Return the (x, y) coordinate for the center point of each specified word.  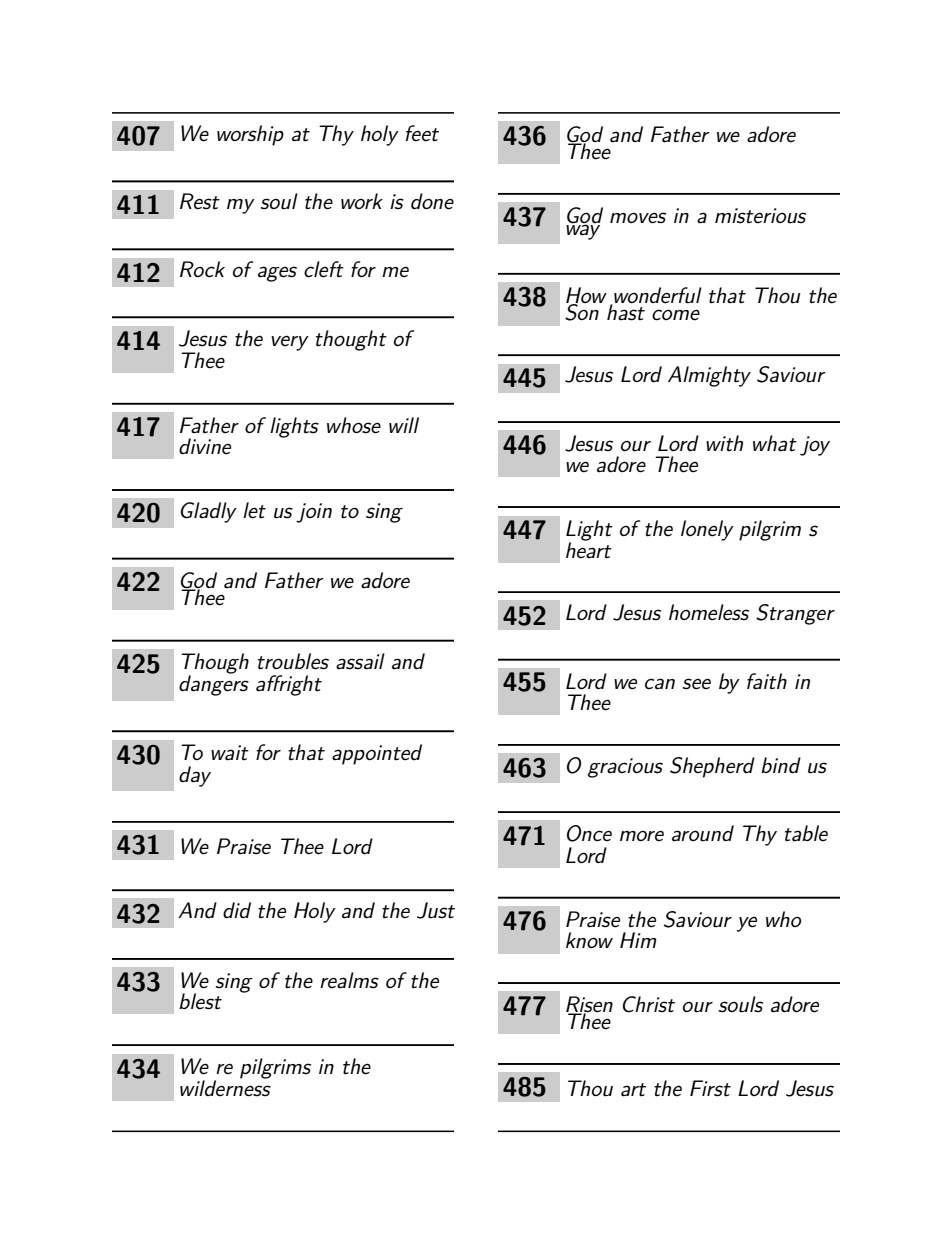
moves (638, 218)
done (432, 201)
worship (250, 135)
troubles (293, 661)
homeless (709, 612)
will (404, 425)
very (290, 343)
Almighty (709, 376)
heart (589, 549)
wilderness (225, 1087)
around (703, 833)
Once (589, 833)
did (237, 910)
